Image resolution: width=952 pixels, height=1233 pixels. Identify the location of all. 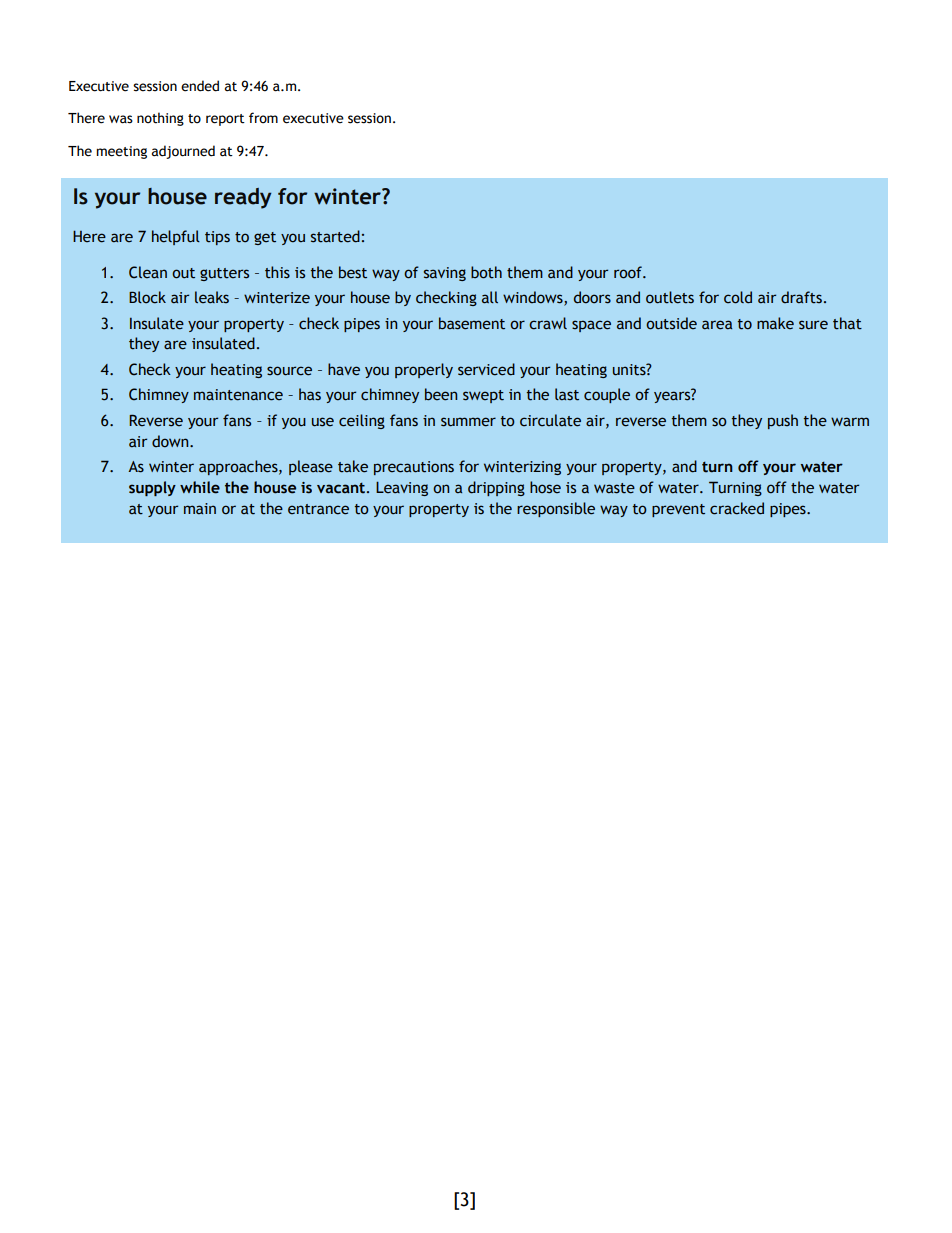
(490, 297).
